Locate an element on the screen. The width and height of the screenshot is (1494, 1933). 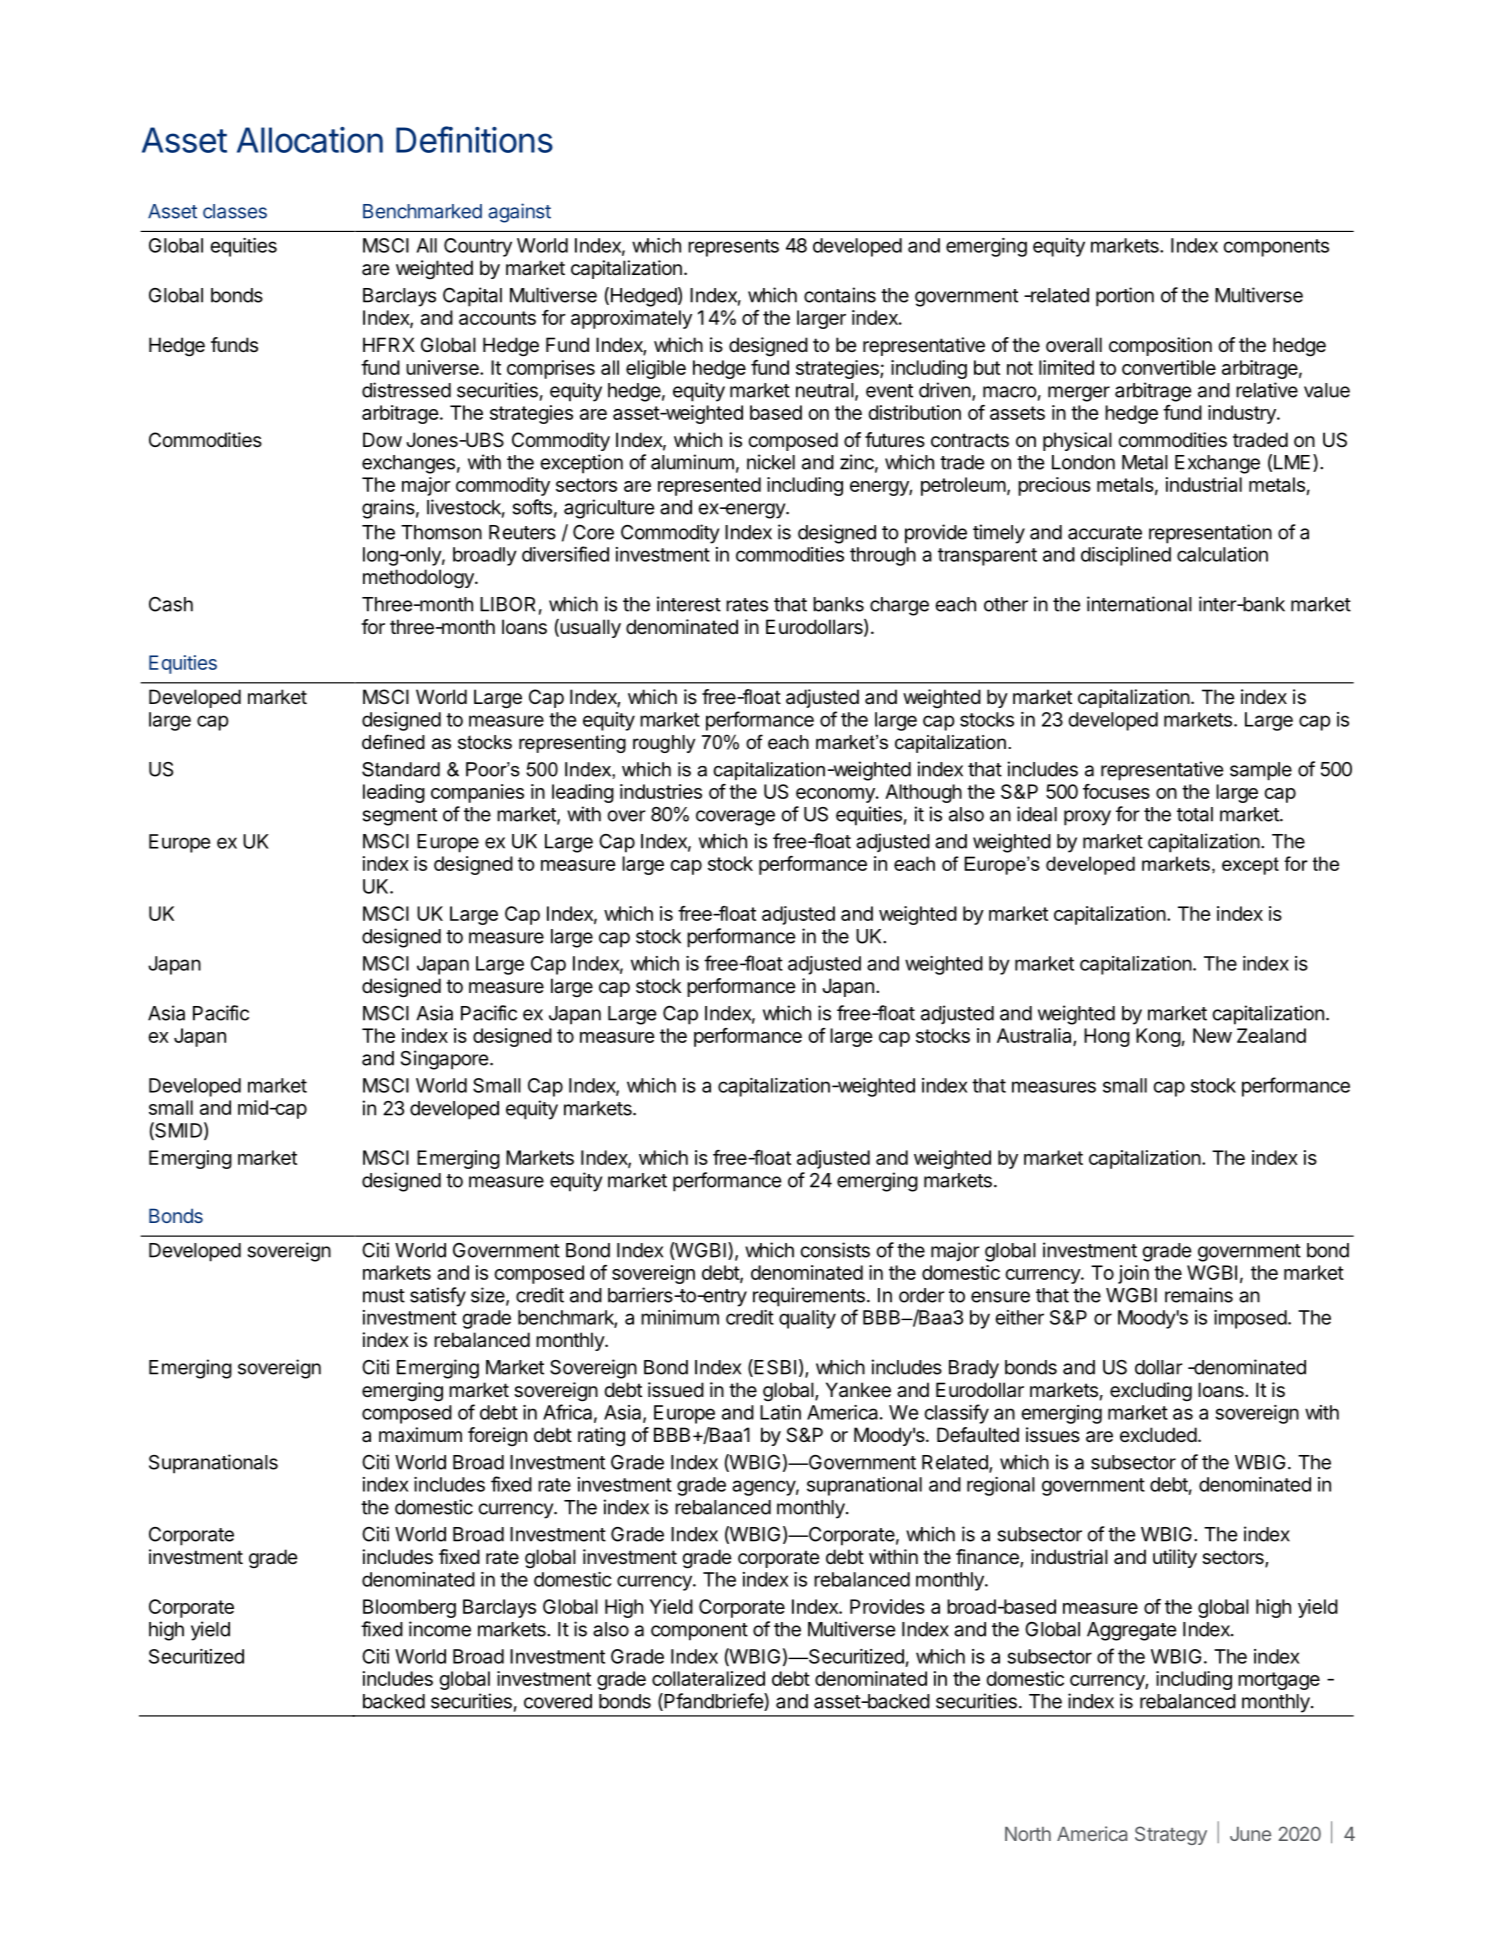
Allocation is located at coordinates (310, 140).
